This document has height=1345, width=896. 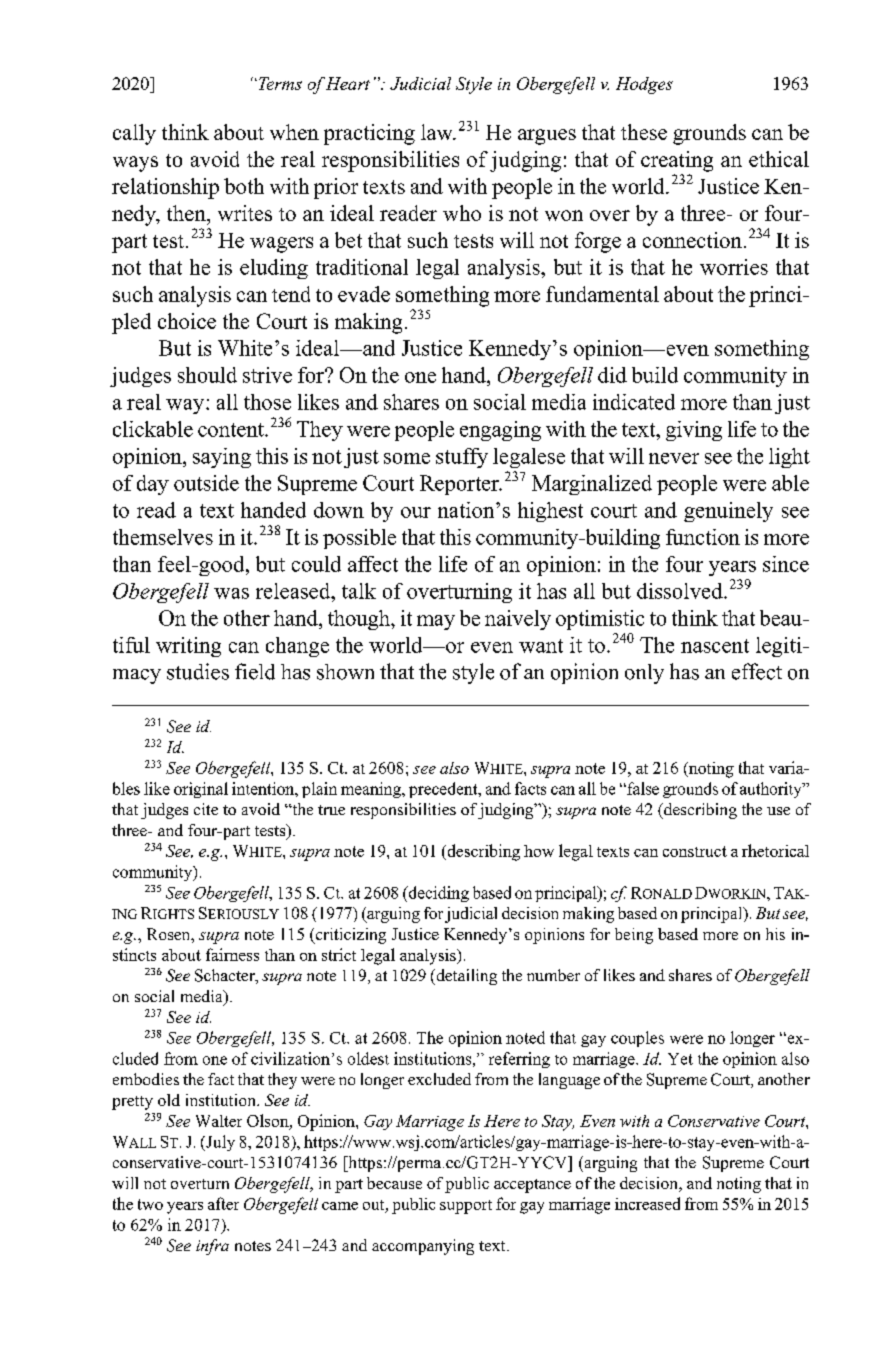 I want to click on nascent, so click(x=715, y=646).
